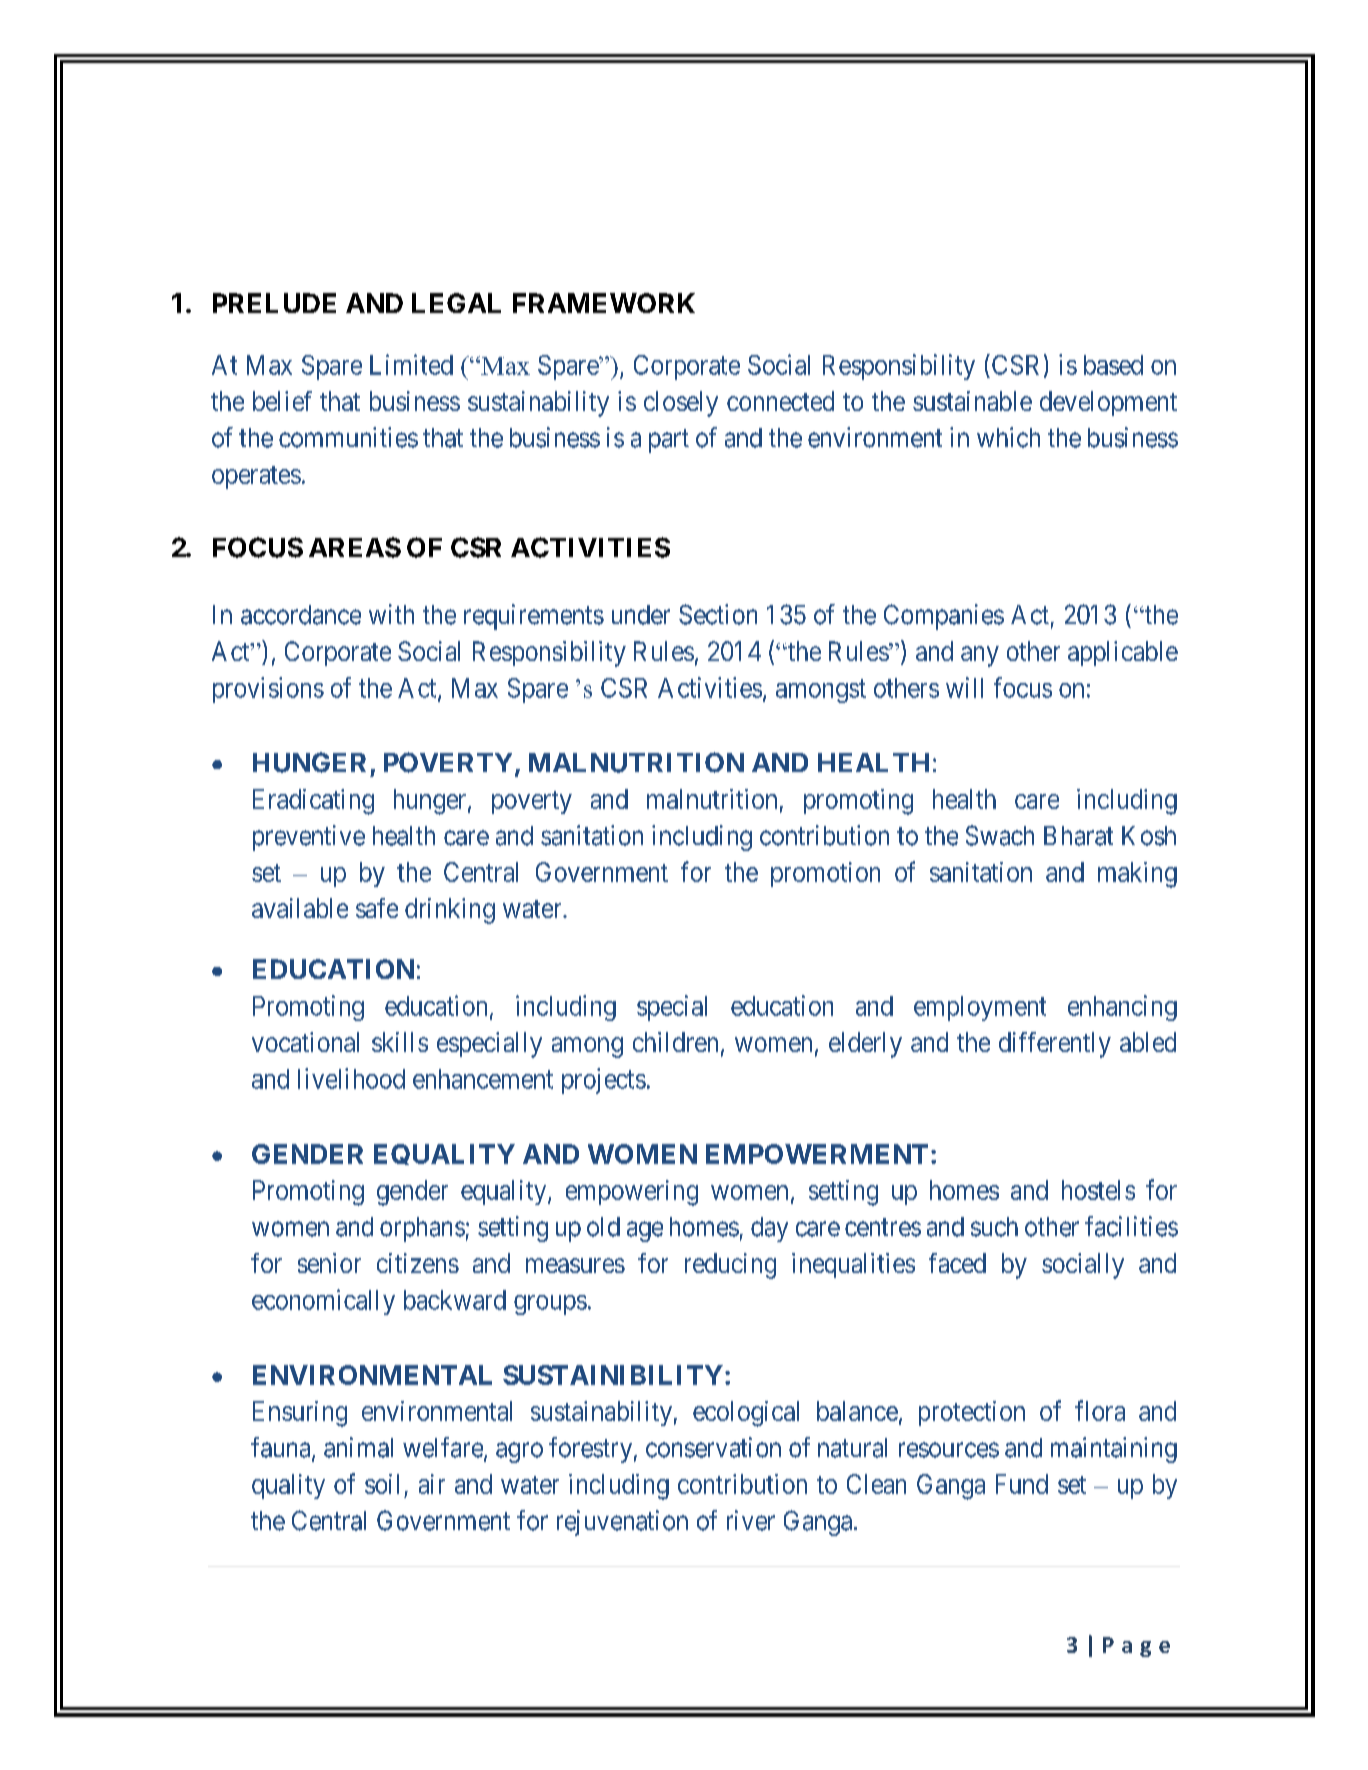 This screenshot has width=1368, height=1770. What do you see at coordinates (681, 404) in the screenshot?
I see `closely` at bounding box center [681, 404].
